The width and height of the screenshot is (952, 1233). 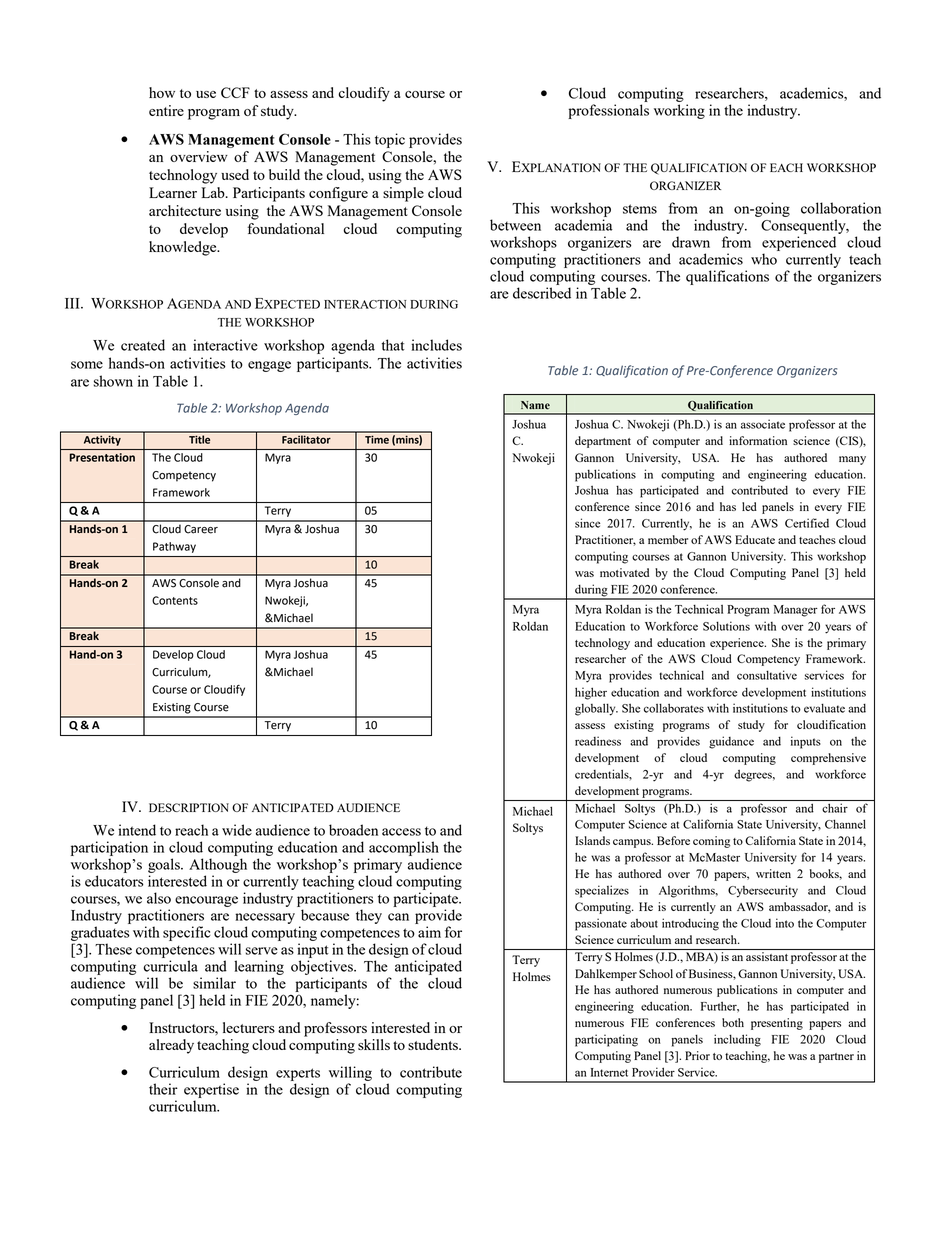 I want to click on working, so click(x=679, y=111).
